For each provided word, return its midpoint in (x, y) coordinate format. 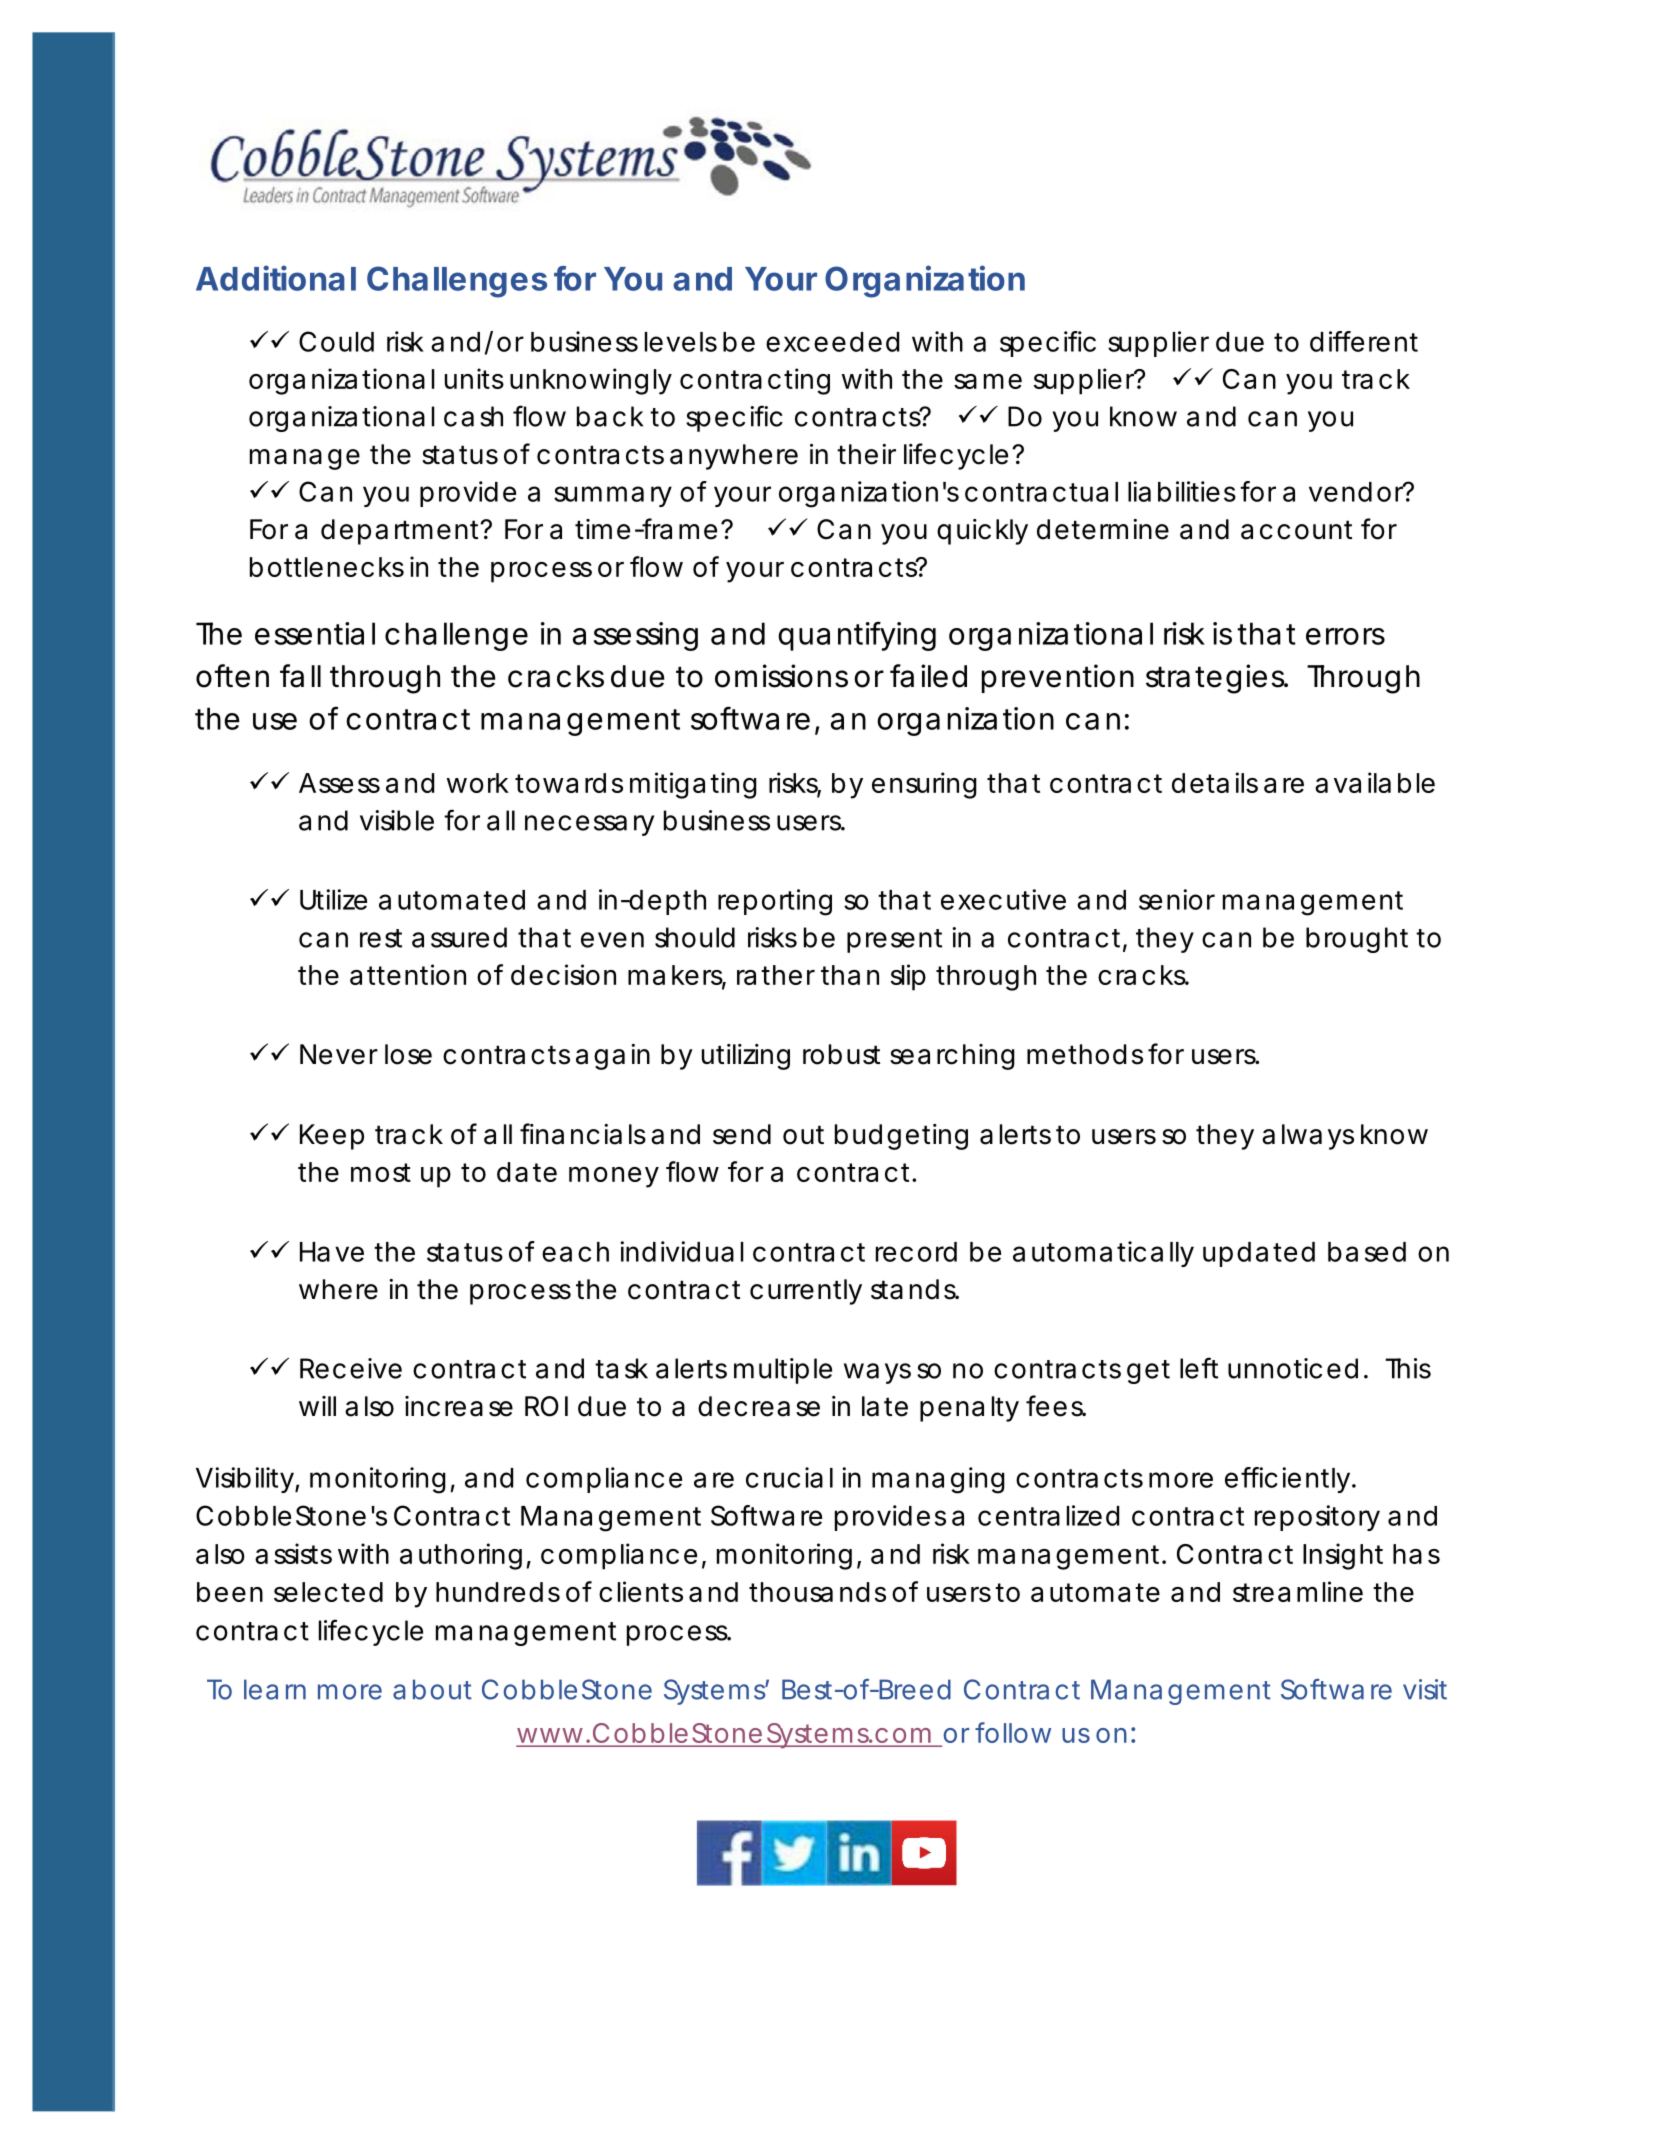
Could (336, 341)
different (1364, 341)
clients (641, 1591)
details (1215, 782)
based (1367, 1252)
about (432, 1689)
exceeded (832, 342)
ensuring (924, 785)
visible (397, 820)
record (916, 1252)
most (381, 1172)
